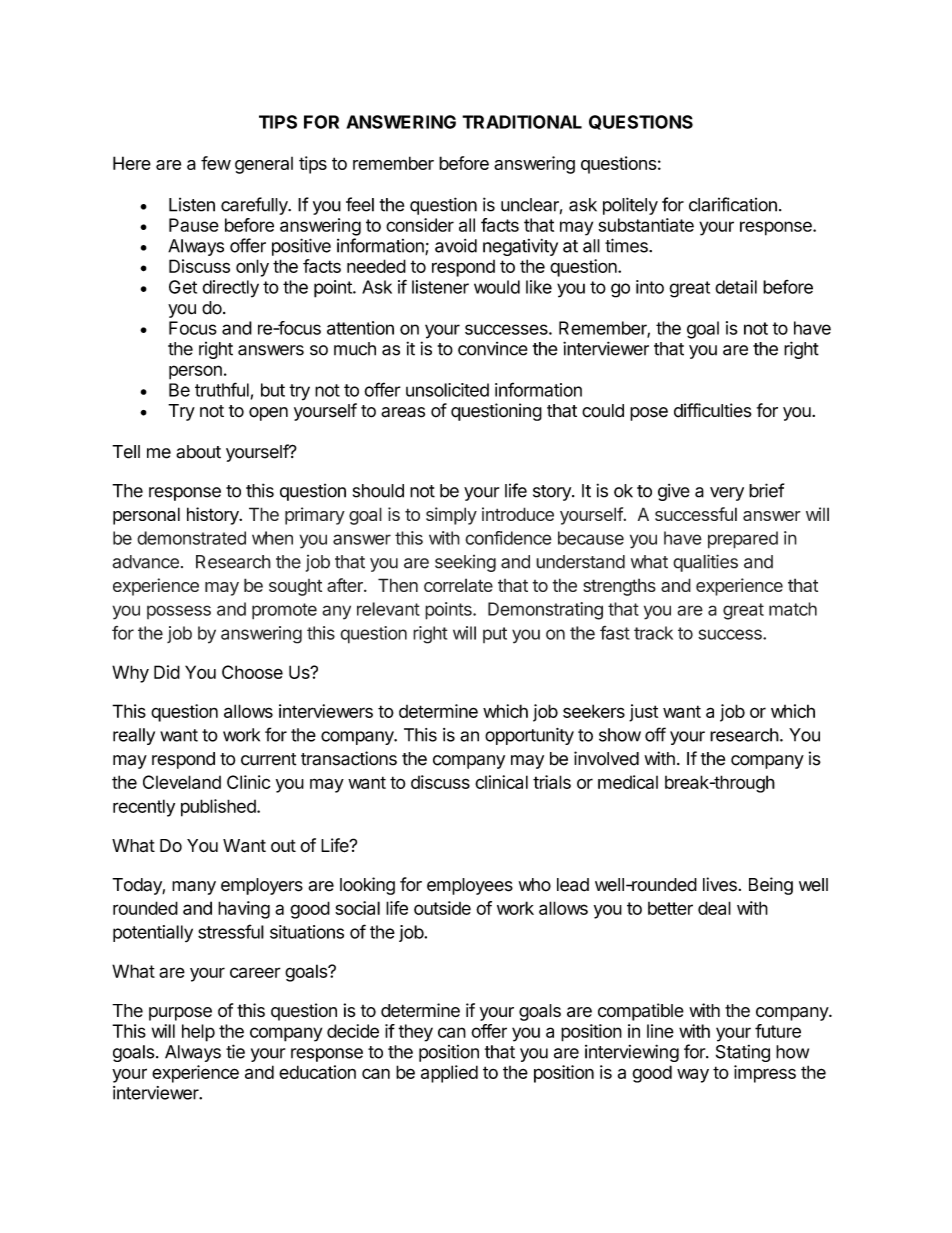 This image has height=1233, width=952. Describe the element at coordinates (449, 1074) in the image. I see `applied` at that location.
